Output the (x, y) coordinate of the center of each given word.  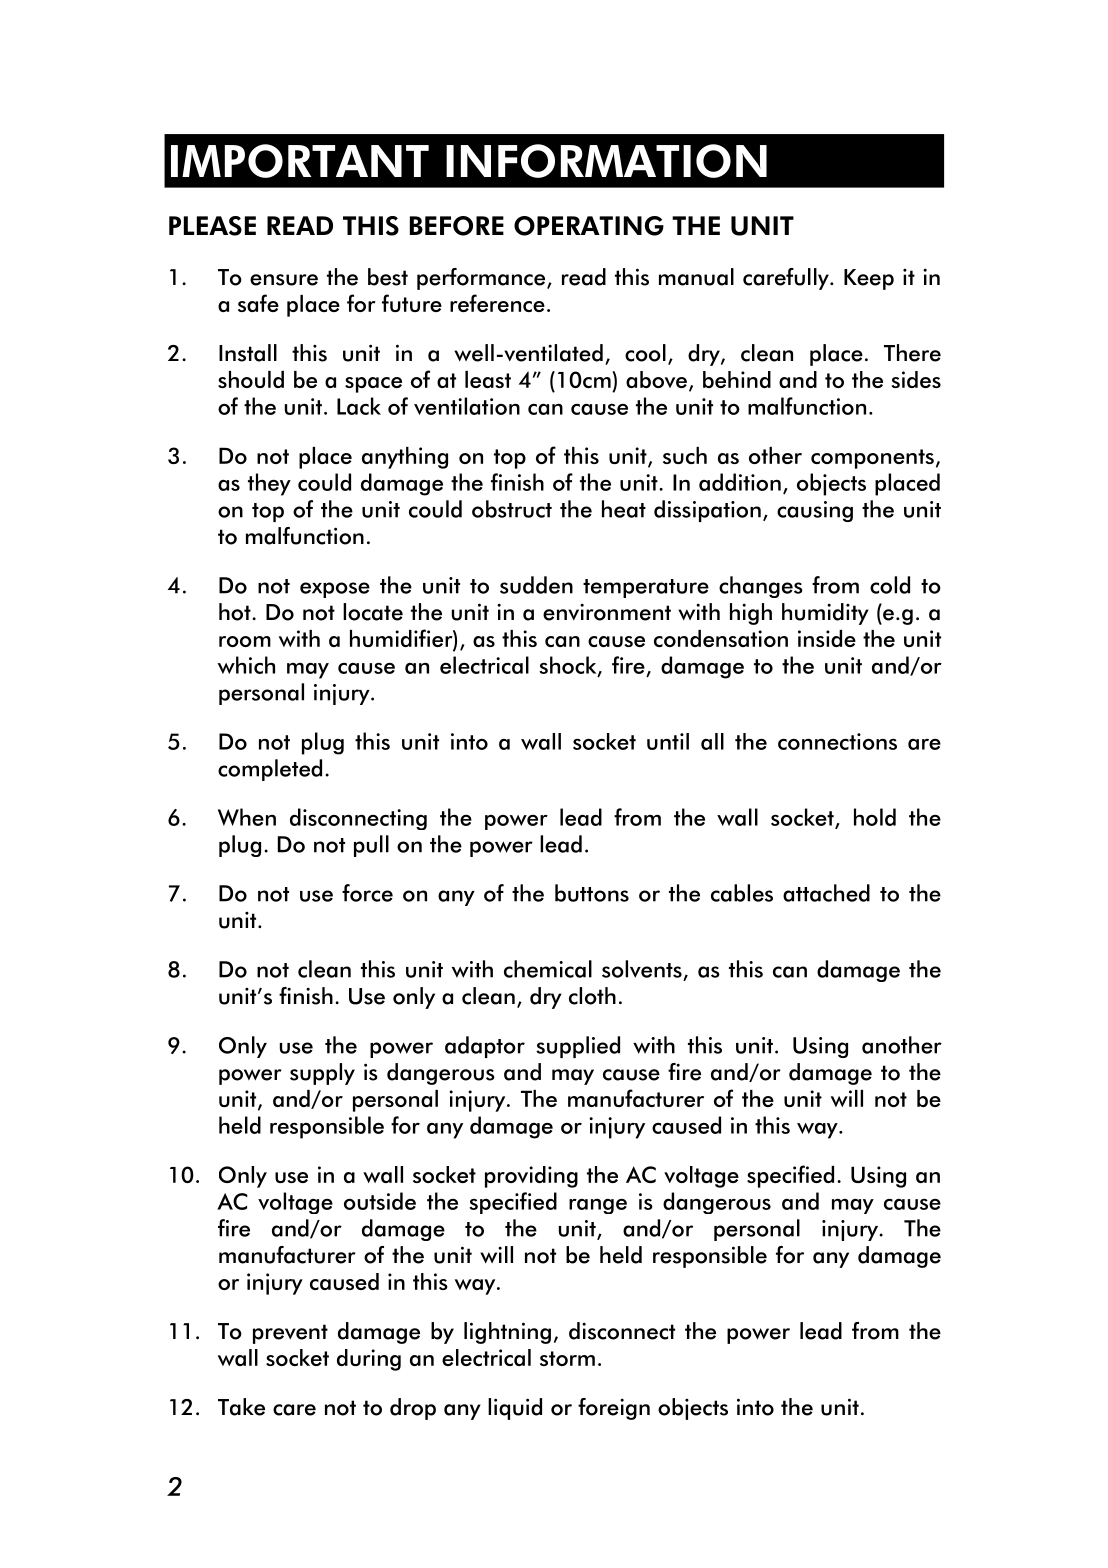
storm (567, 1358)
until (668, 741)
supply (322, 1074)
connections (837, 741)
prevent (290, 1334)
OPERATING (589, 226)
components (872, 459)
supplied (578, 1047)
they (269, 484)
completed (270, 770)
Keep (869, 279)
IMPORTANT (300, 161)
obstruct (512, 509)
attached (826, 893)
